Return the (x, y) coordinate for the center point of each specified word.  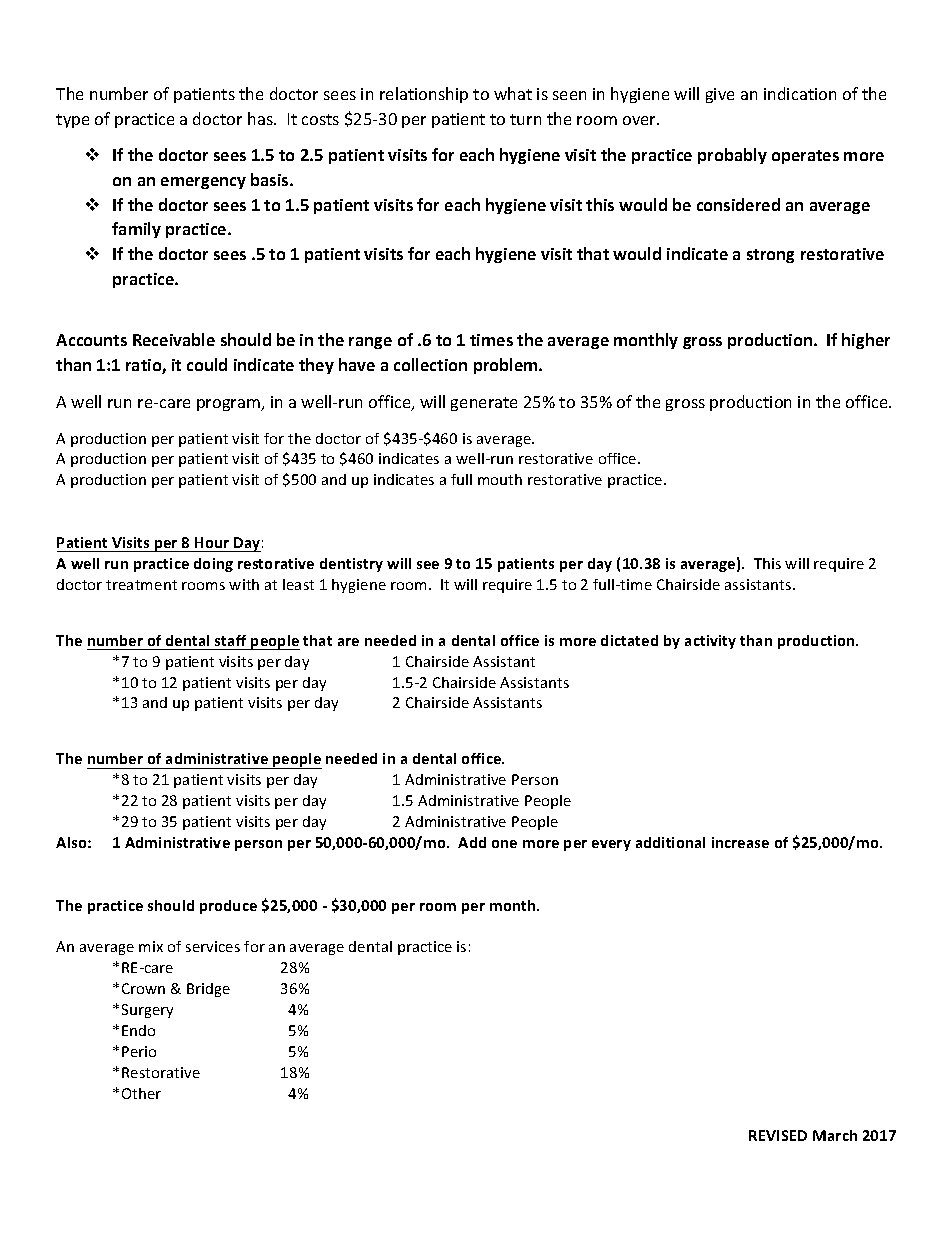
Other (141, 1093)
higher (866, 341)
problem (507, 366)
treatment (141, 585)
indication (800, 93)
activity (710, 642)
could (207, 364)
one (504, 844)
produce (228, 907)
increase (740, 842)
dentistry (351, 565)
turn (525, 119)
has (261, 118)
